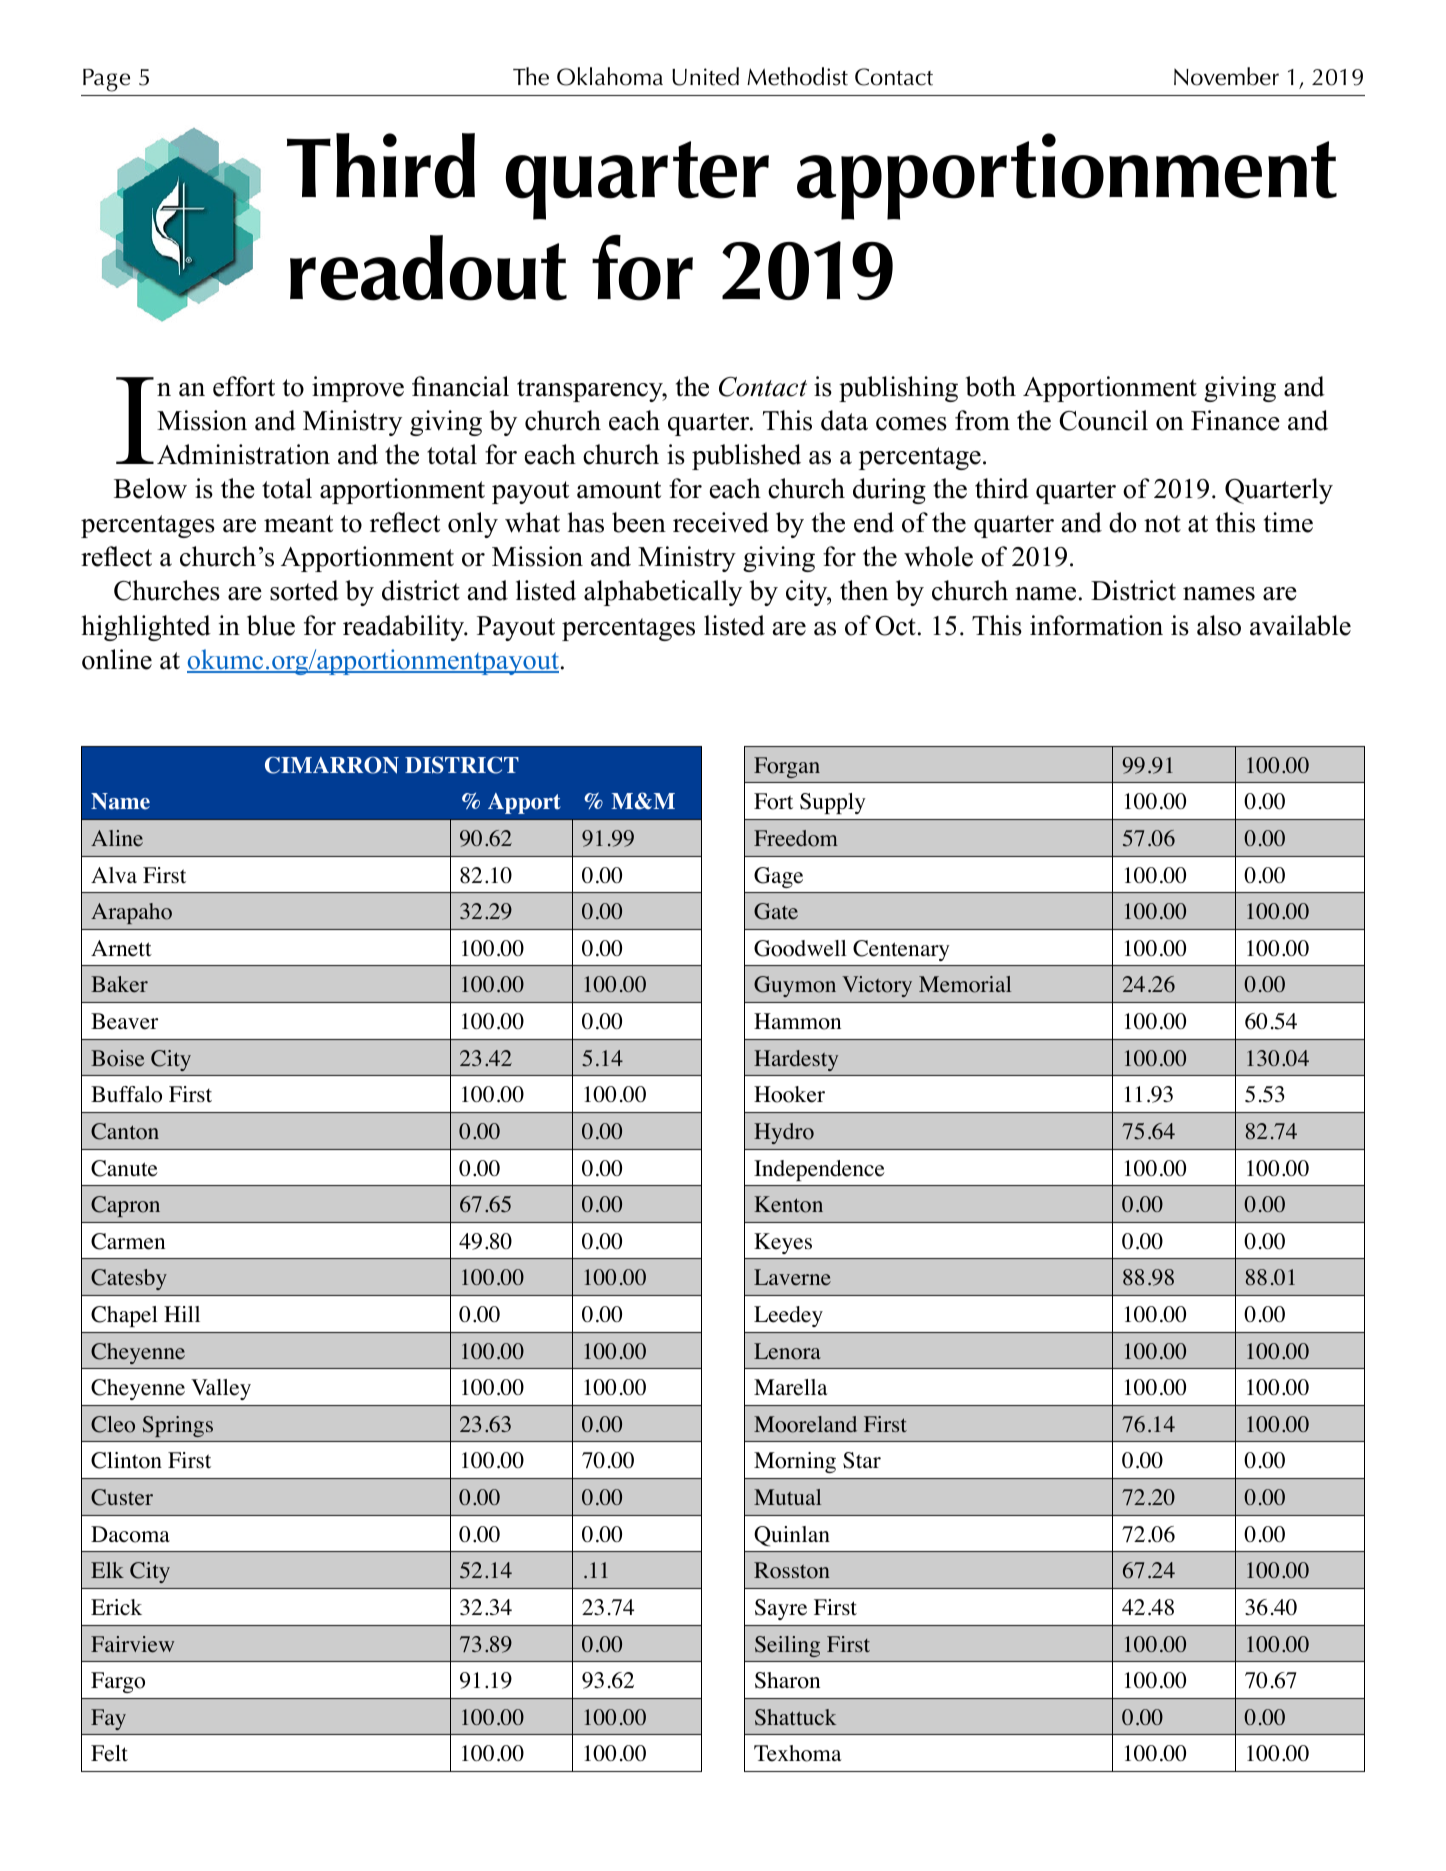 This page has width=1446, height=1871. I want to click on Sharon, so click(787, 1680).
